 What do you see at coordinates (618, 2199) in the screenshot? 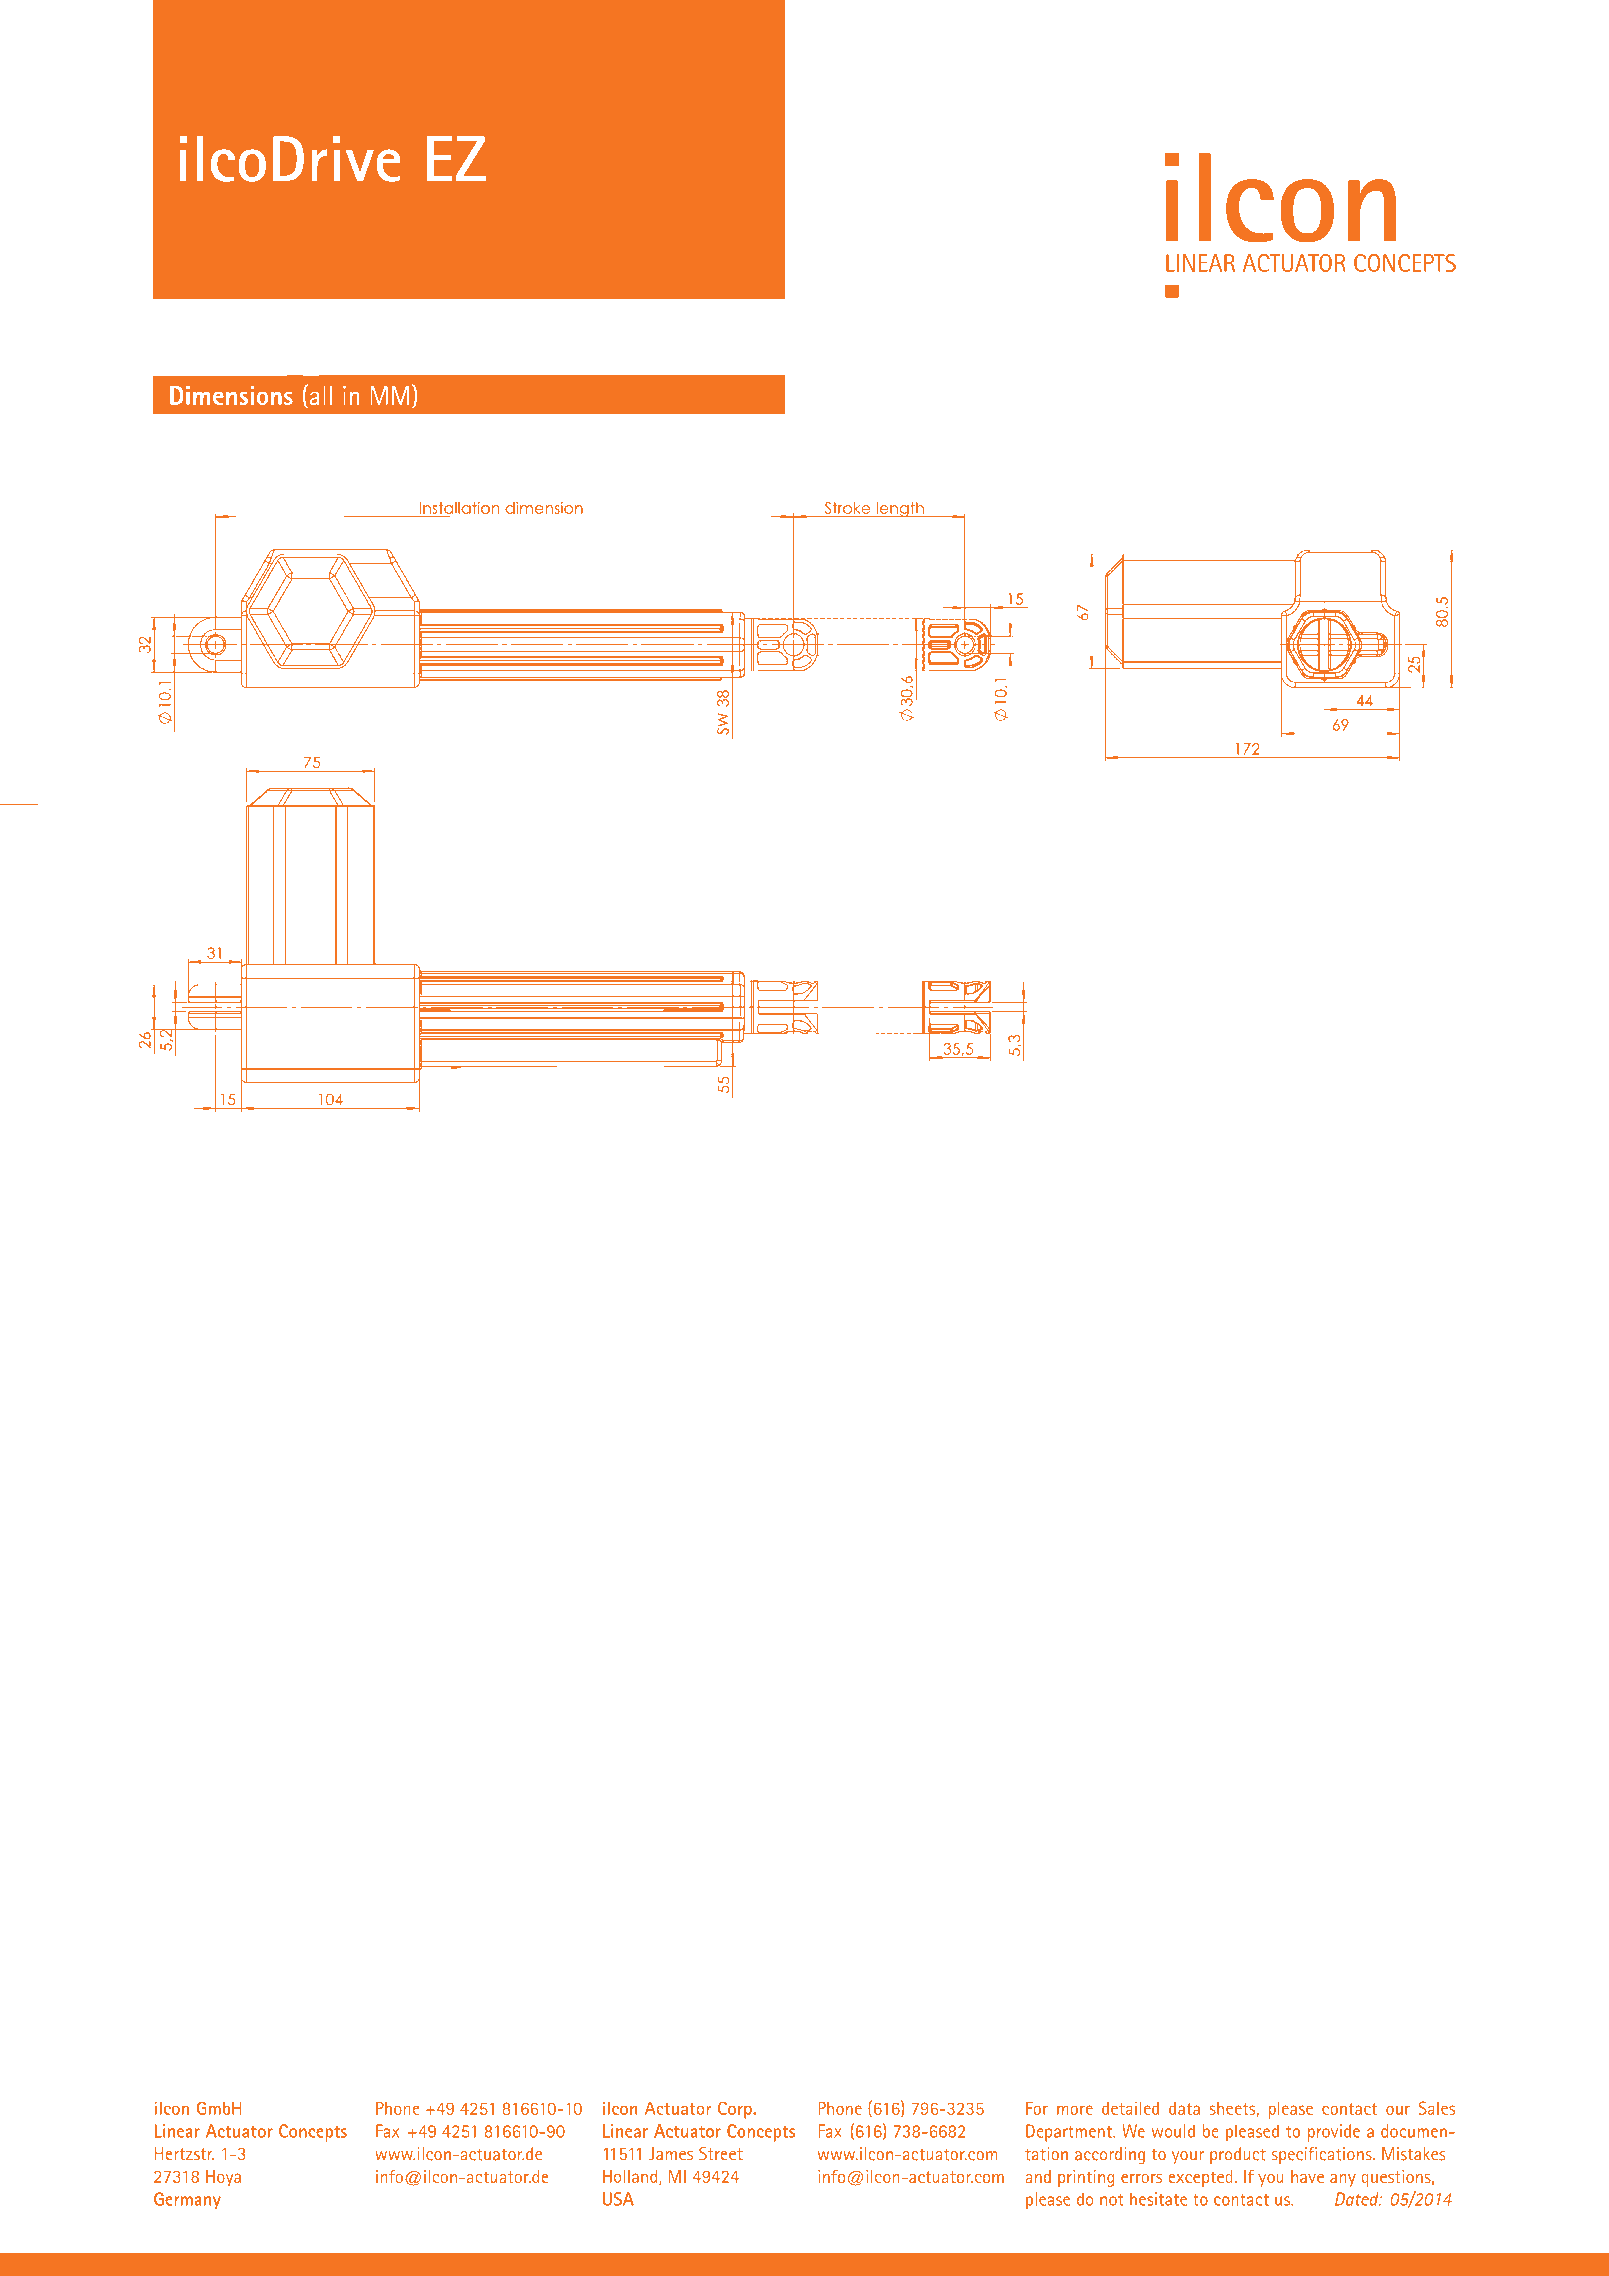
I see `USA` at bounding box center [618, 2199].
